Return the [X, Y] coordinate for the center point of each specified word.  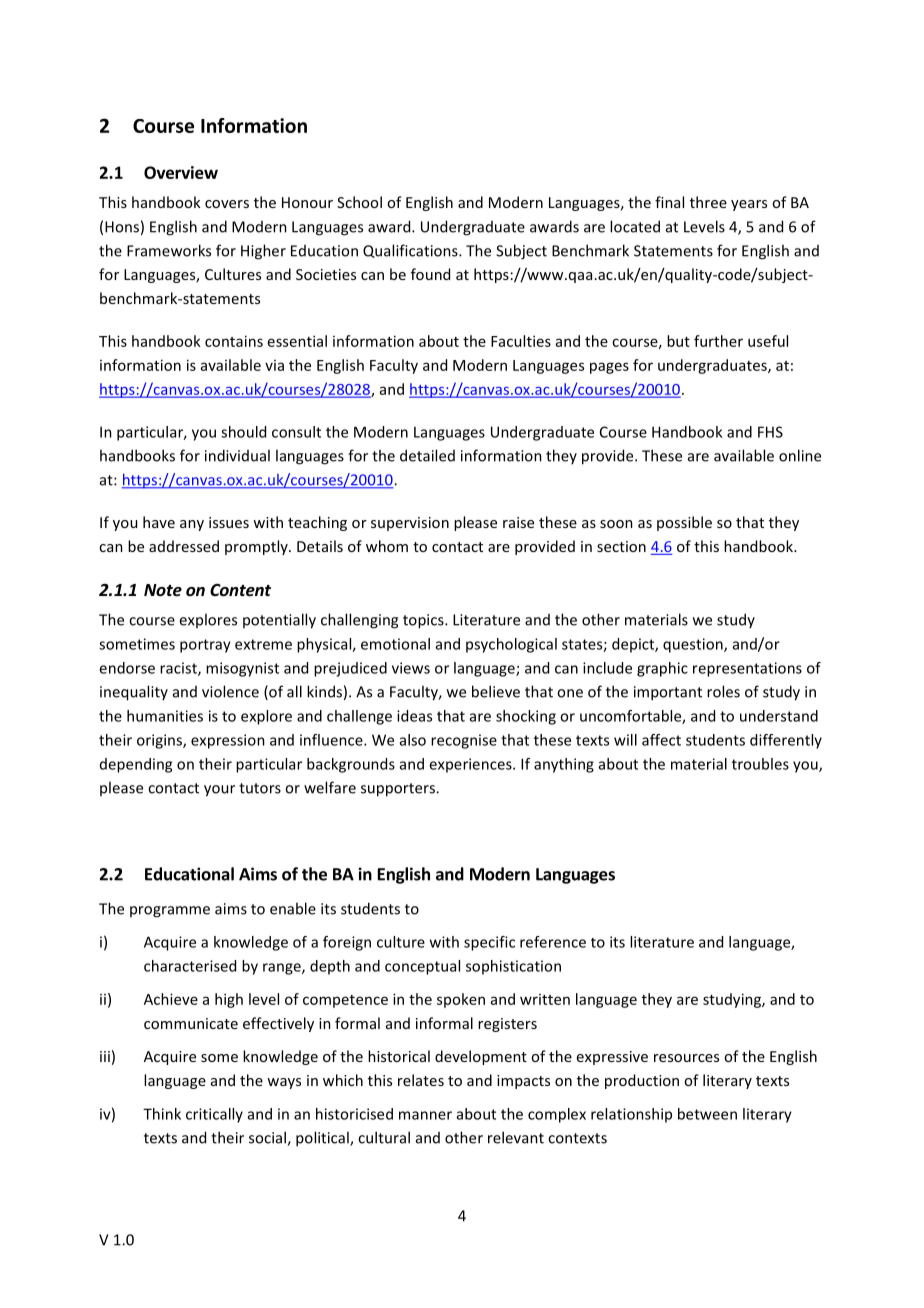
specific [489, 943]
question [694, 645]
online [800, 455]
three [708, 202]
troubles [760, 764]
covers [227, 204]
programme [170, 912]
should [243, 432]
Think [162, 1114]
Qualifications [411, 251]
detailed [427, 455]
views [411, 668]
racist [179, 669]
